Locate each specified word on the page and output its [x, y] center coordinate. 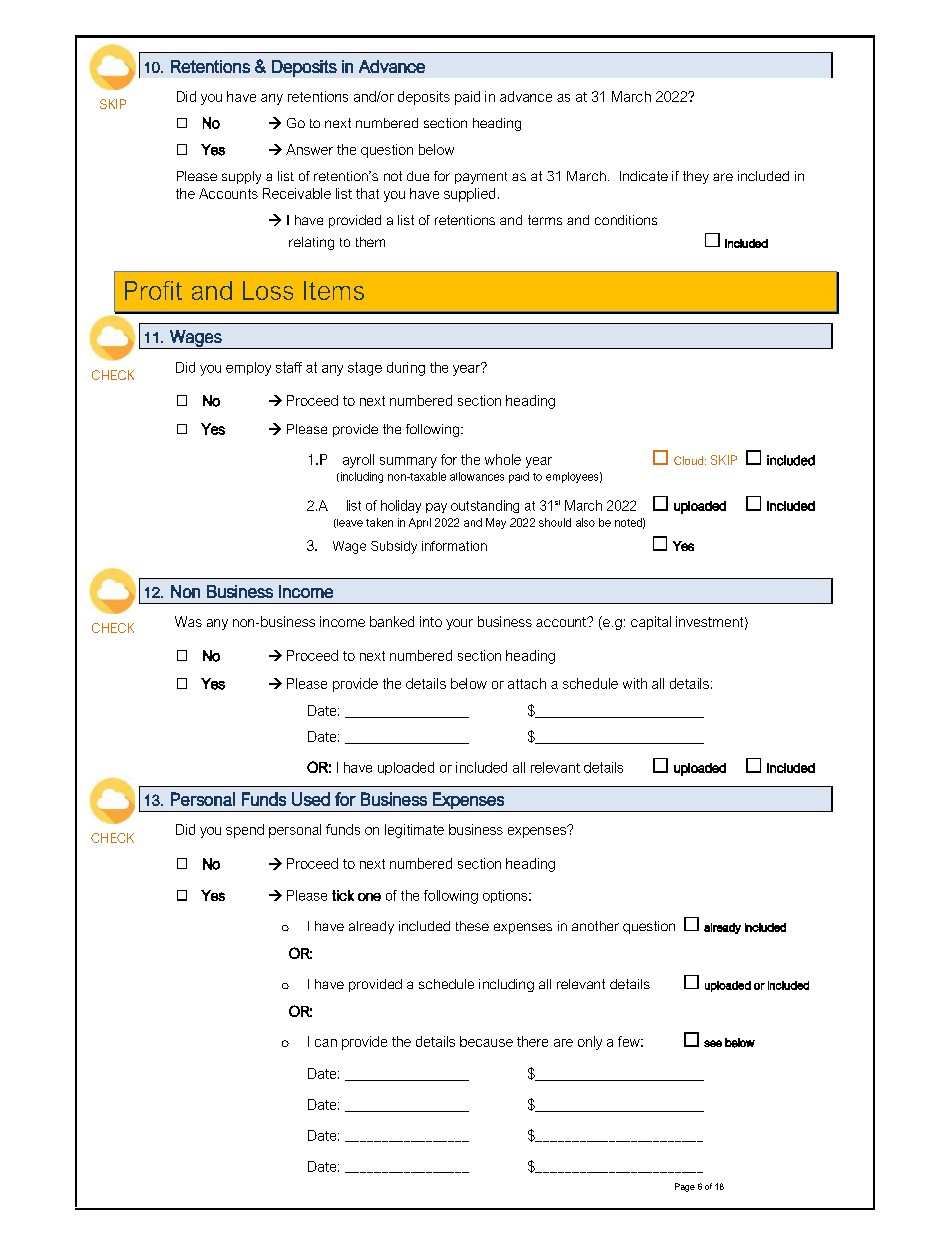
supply [241, 177]
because [486, 1041]
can [326, 1043]
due [418, 176]
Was [188, 621]
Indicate [644, 176]
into [431, 621]
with [635, 683]
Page [685, 1187]
